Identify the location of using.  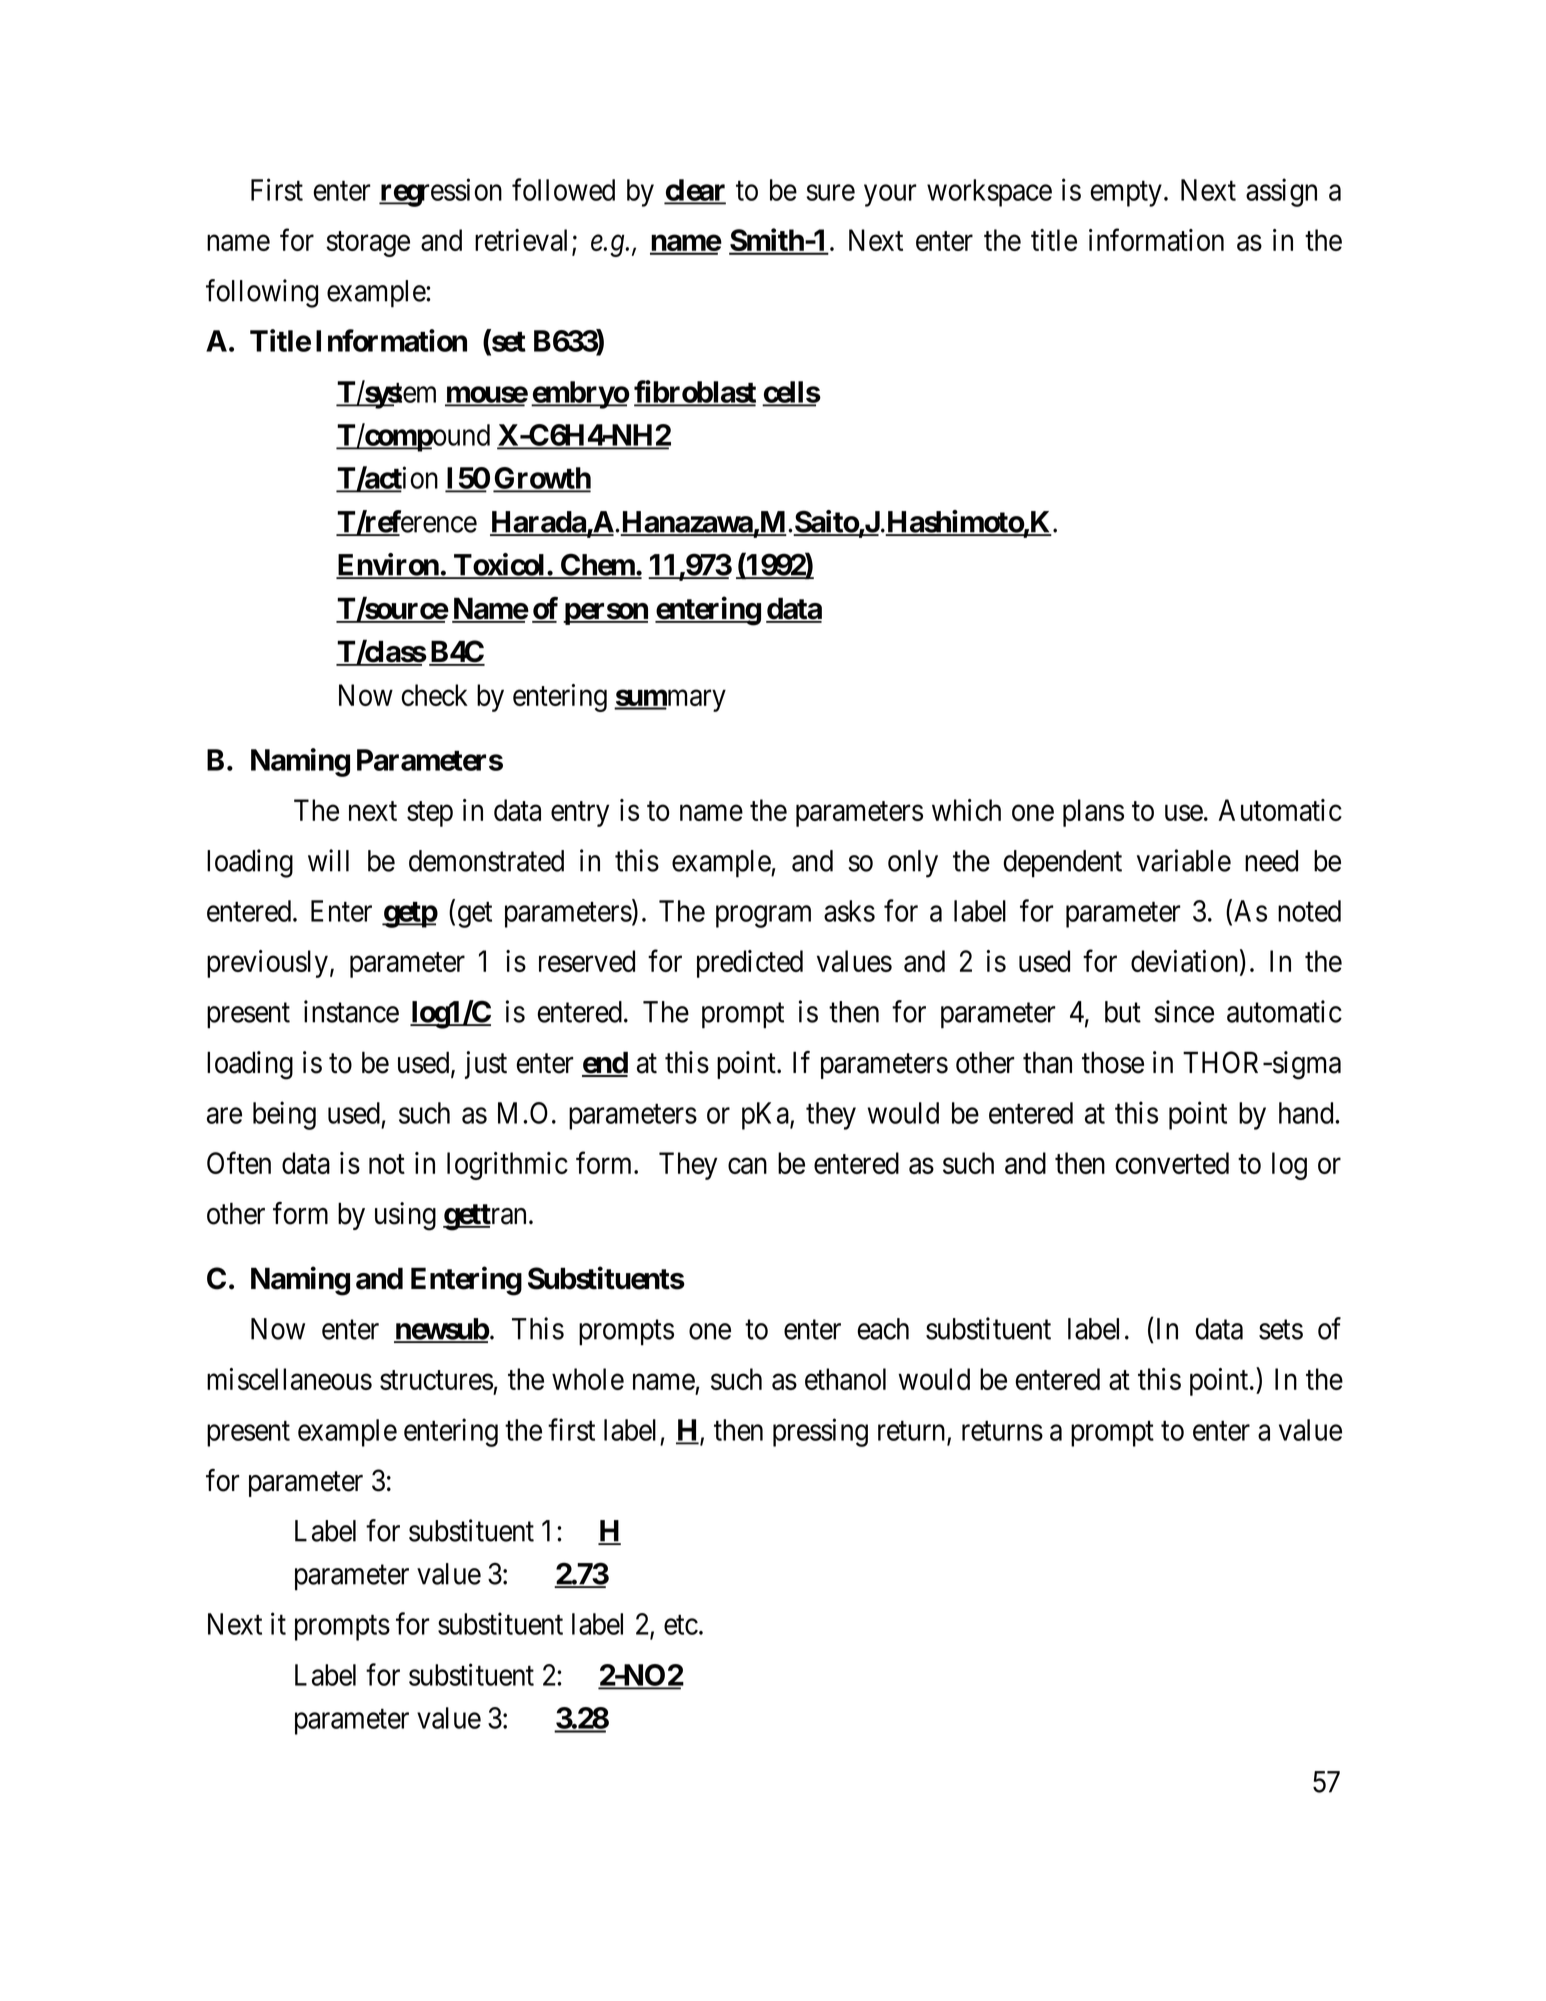
(405, 1216).
